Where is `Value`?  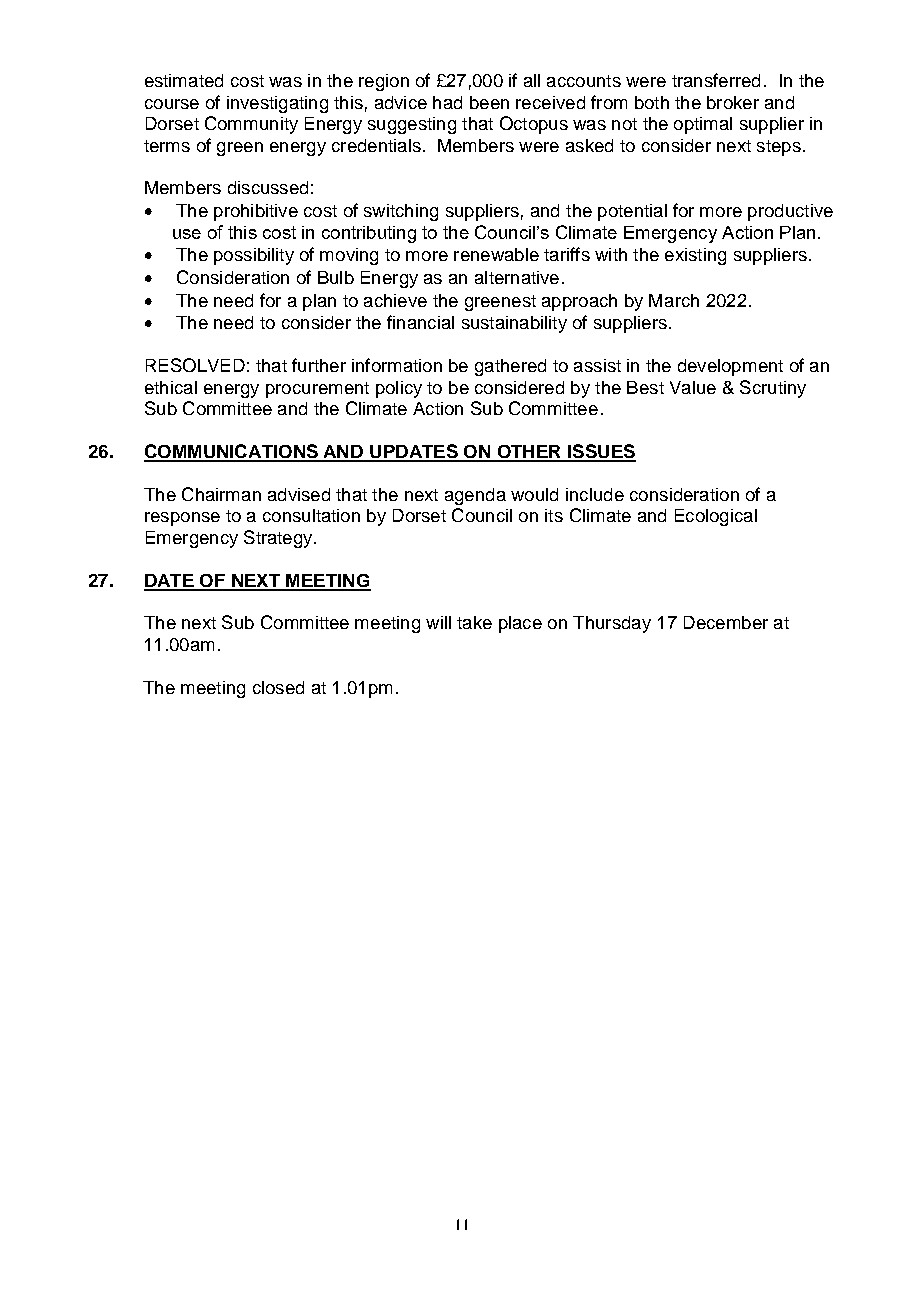
Value is located at coordinates (693, 387).
